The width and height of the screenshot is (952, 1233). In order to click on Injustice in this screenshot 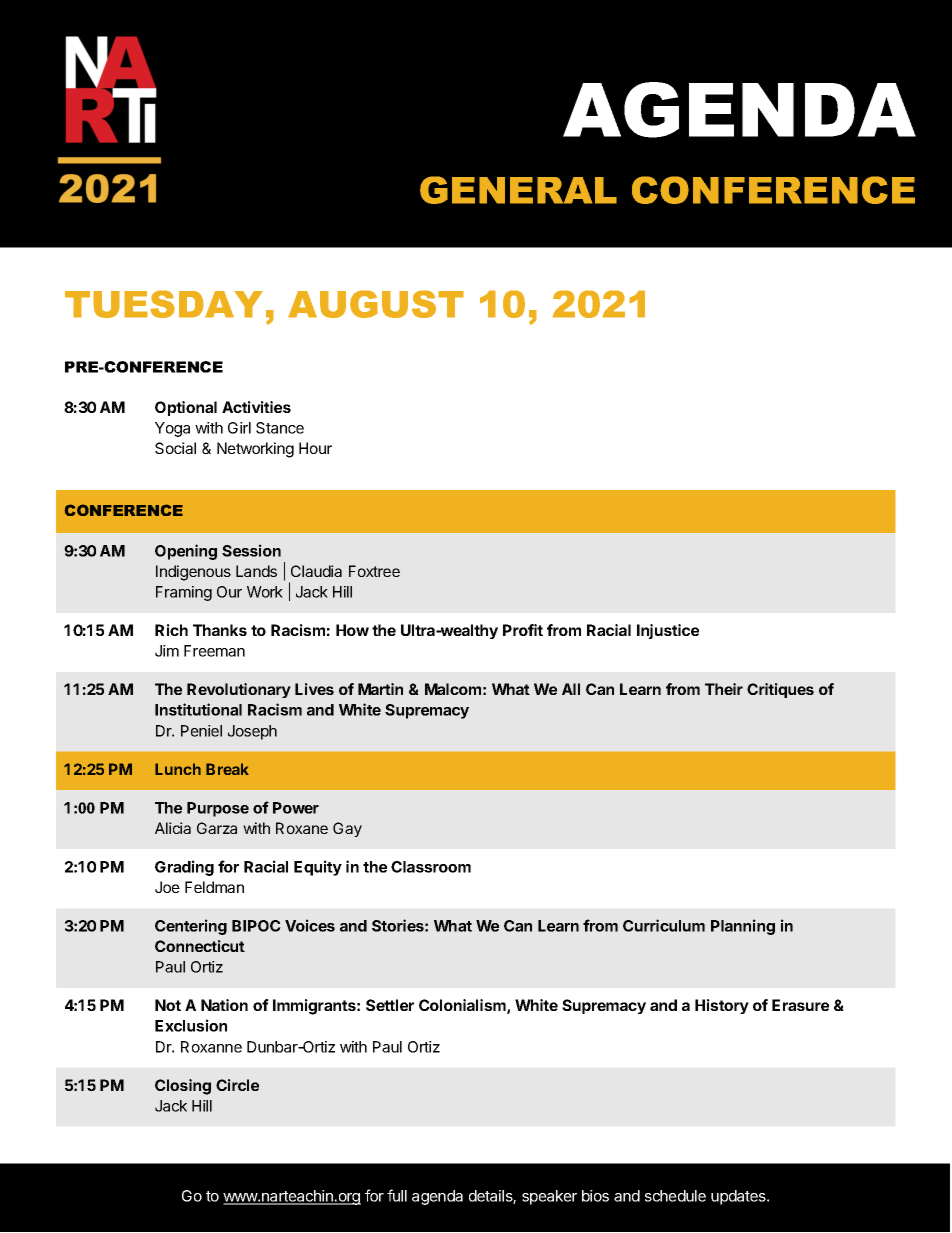, I will do `click(668, 631)`.
